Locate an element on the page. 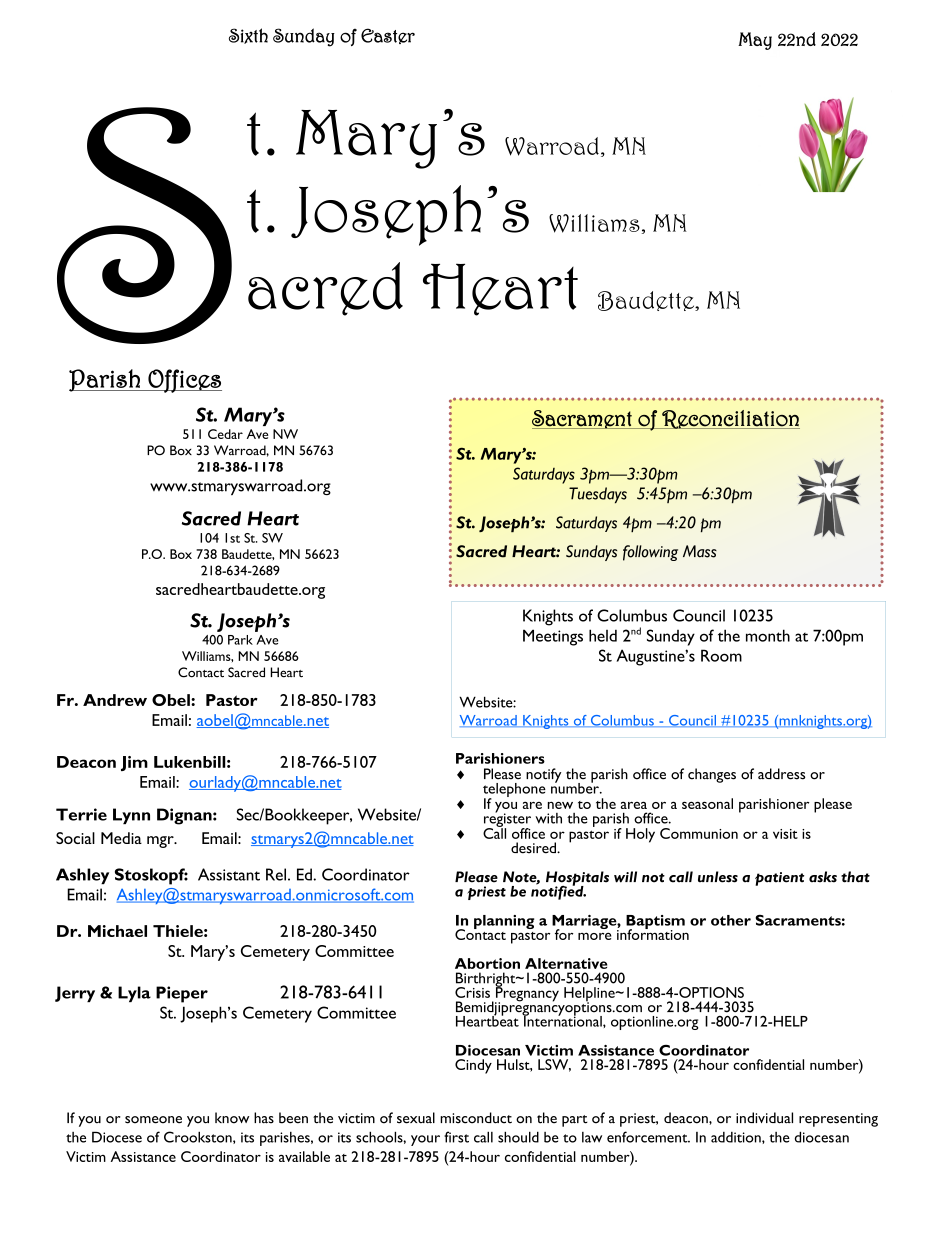 The width and height of the page is (952, 1233). Sixth is located at coordinates (248, 36).
